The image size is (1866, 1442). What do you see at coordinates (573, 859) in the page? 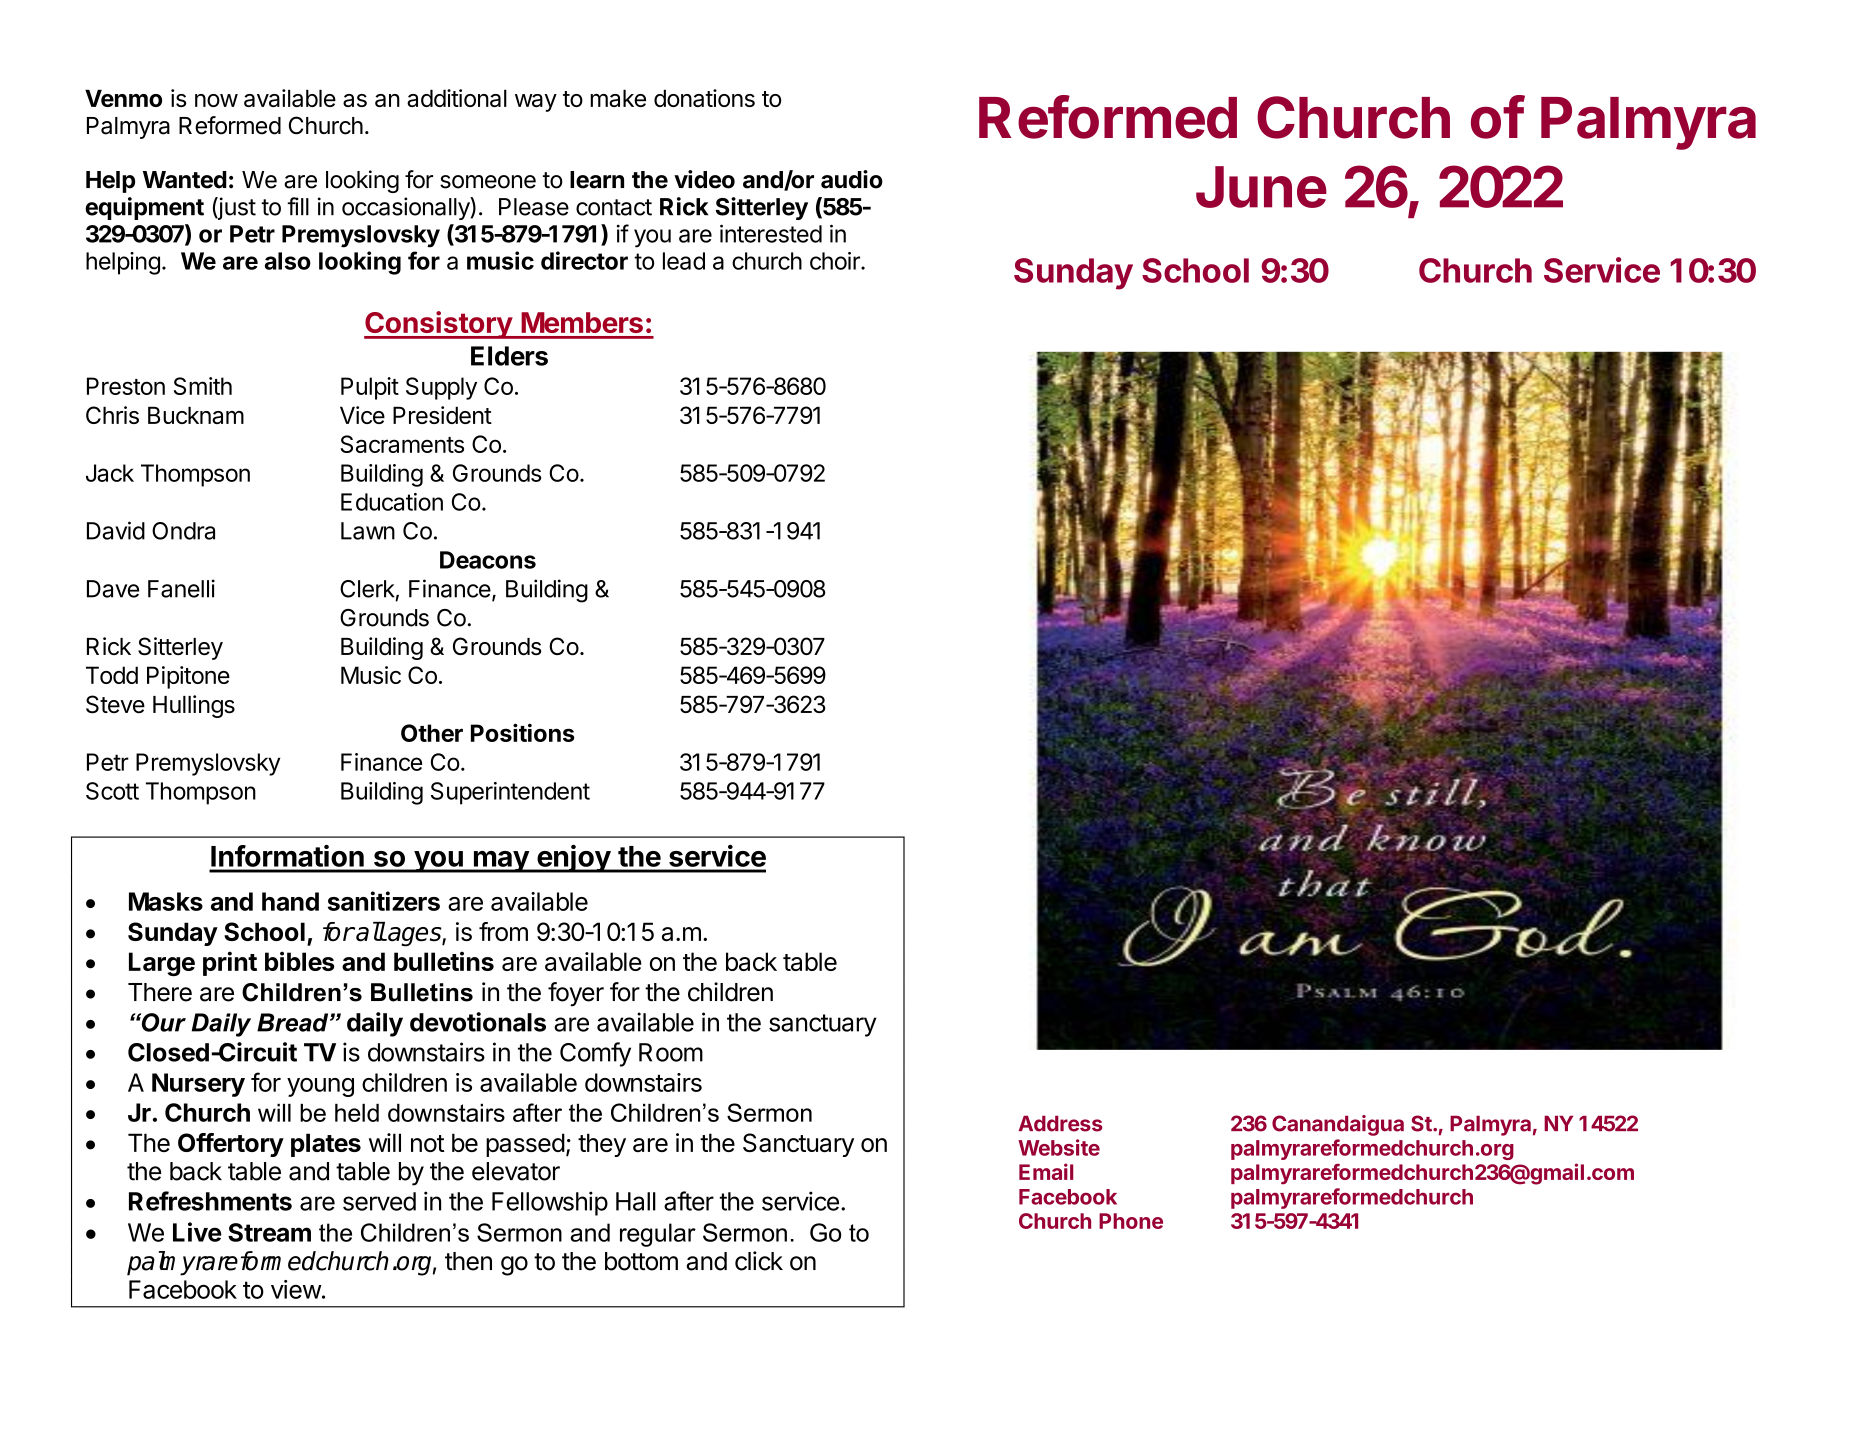
I see `enjoy` at bounding box center [573, 859].
